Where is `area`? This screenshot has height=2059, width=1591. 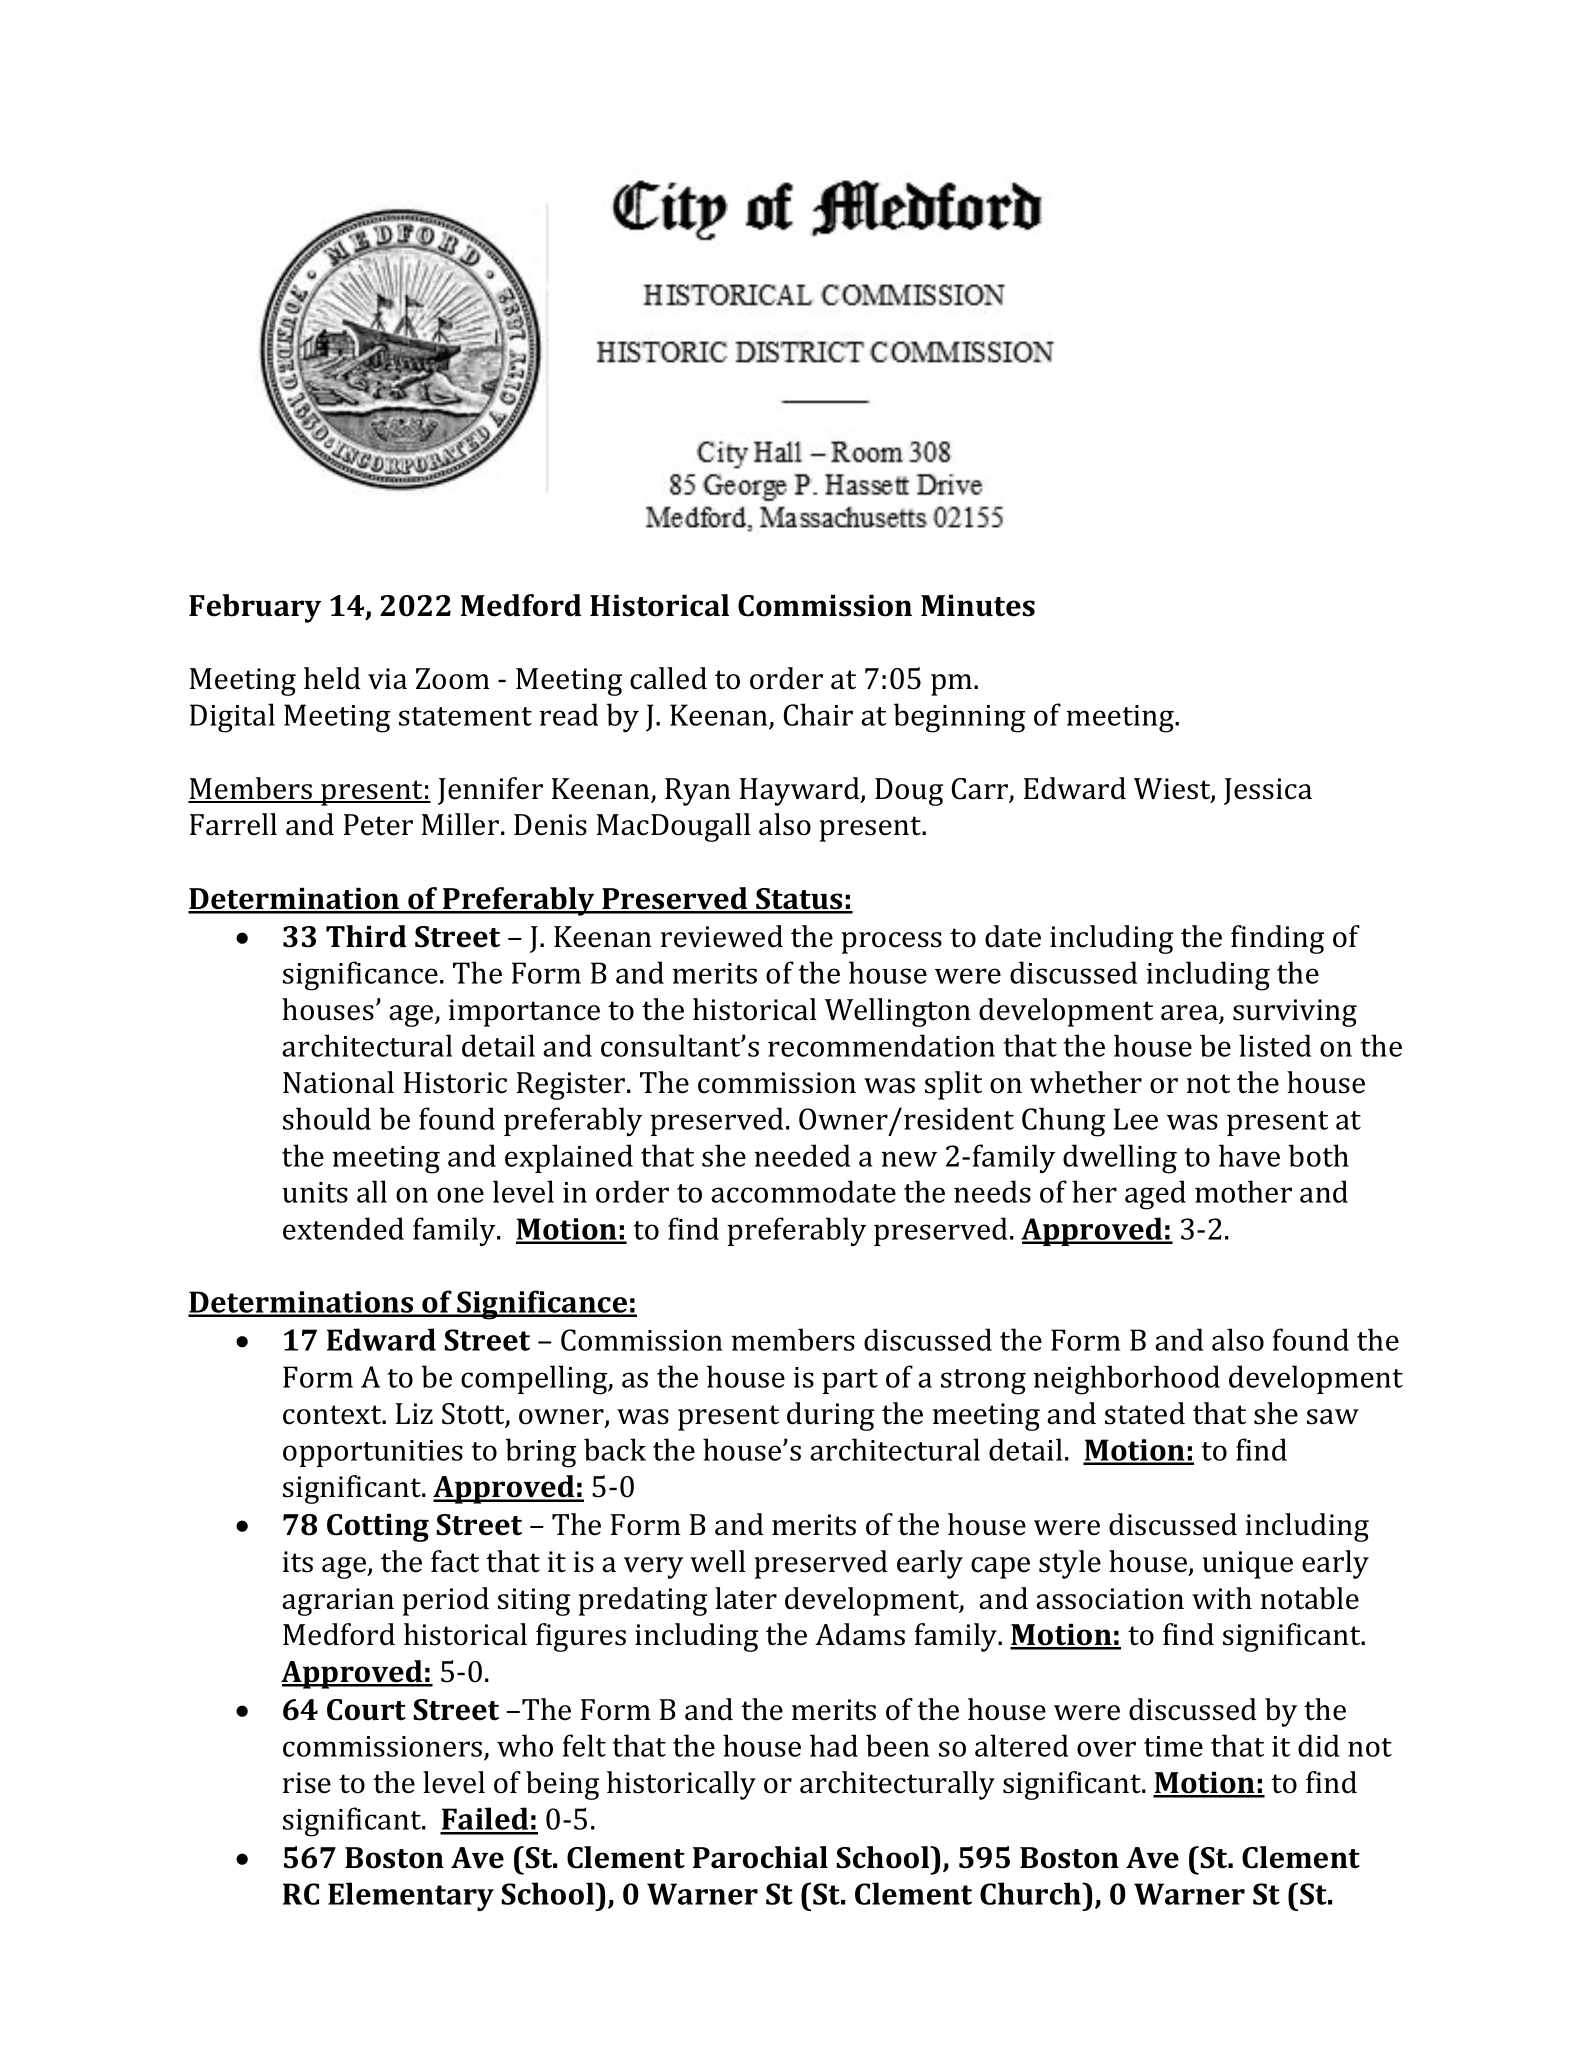
area is located at coordinates (1190, 1014).
